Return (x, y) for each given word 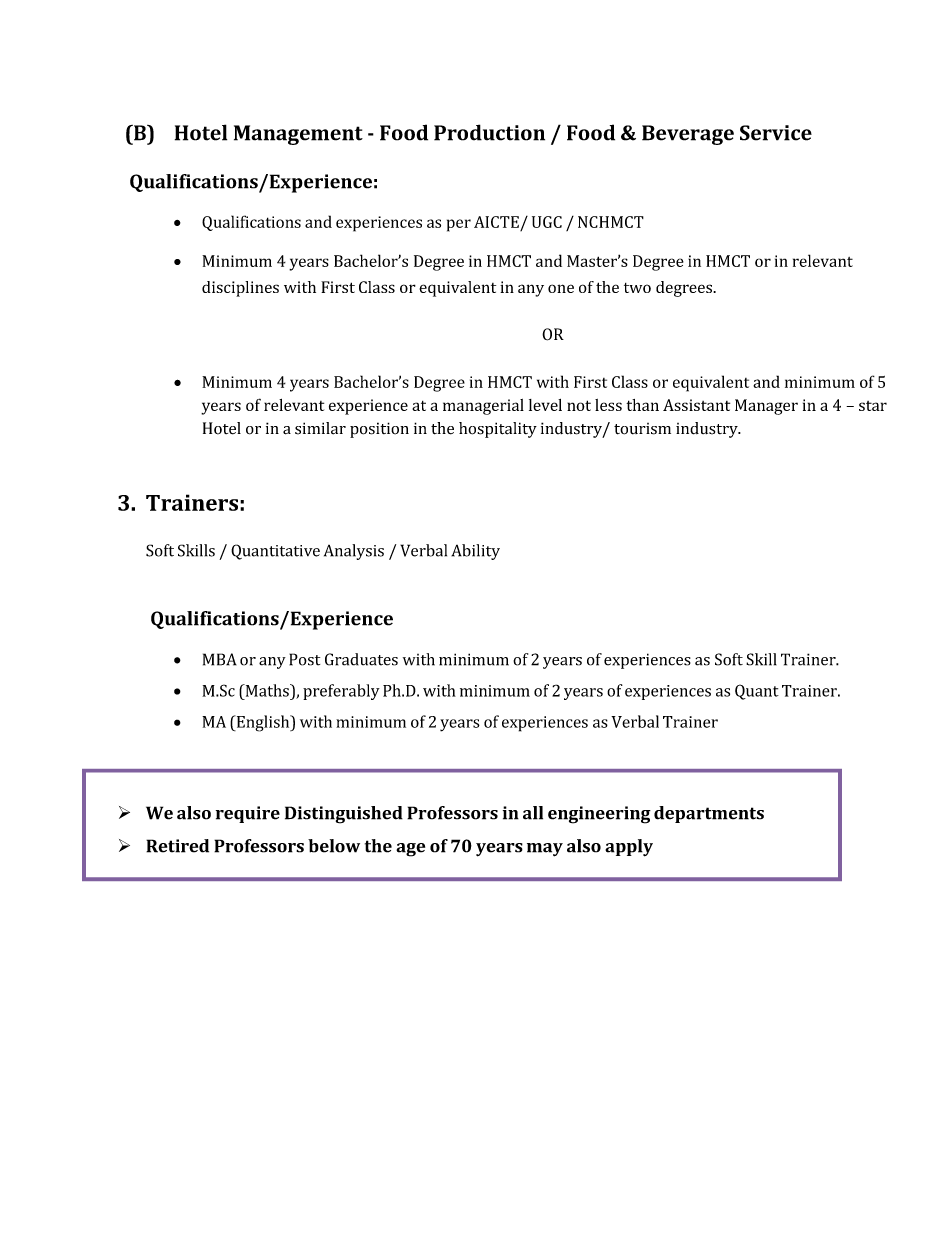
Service (776, 133)
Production (489, 132)
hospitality (498, 430)
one (561, 288)
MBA (220, 659)
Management (298, 135)
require (248, 814)
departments (709, 814)
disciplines (240, 289)
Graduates (361, 659)
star (873, 406)
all (533, 813)
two (637, 288)
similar (320, 428)
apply (629, 848)
